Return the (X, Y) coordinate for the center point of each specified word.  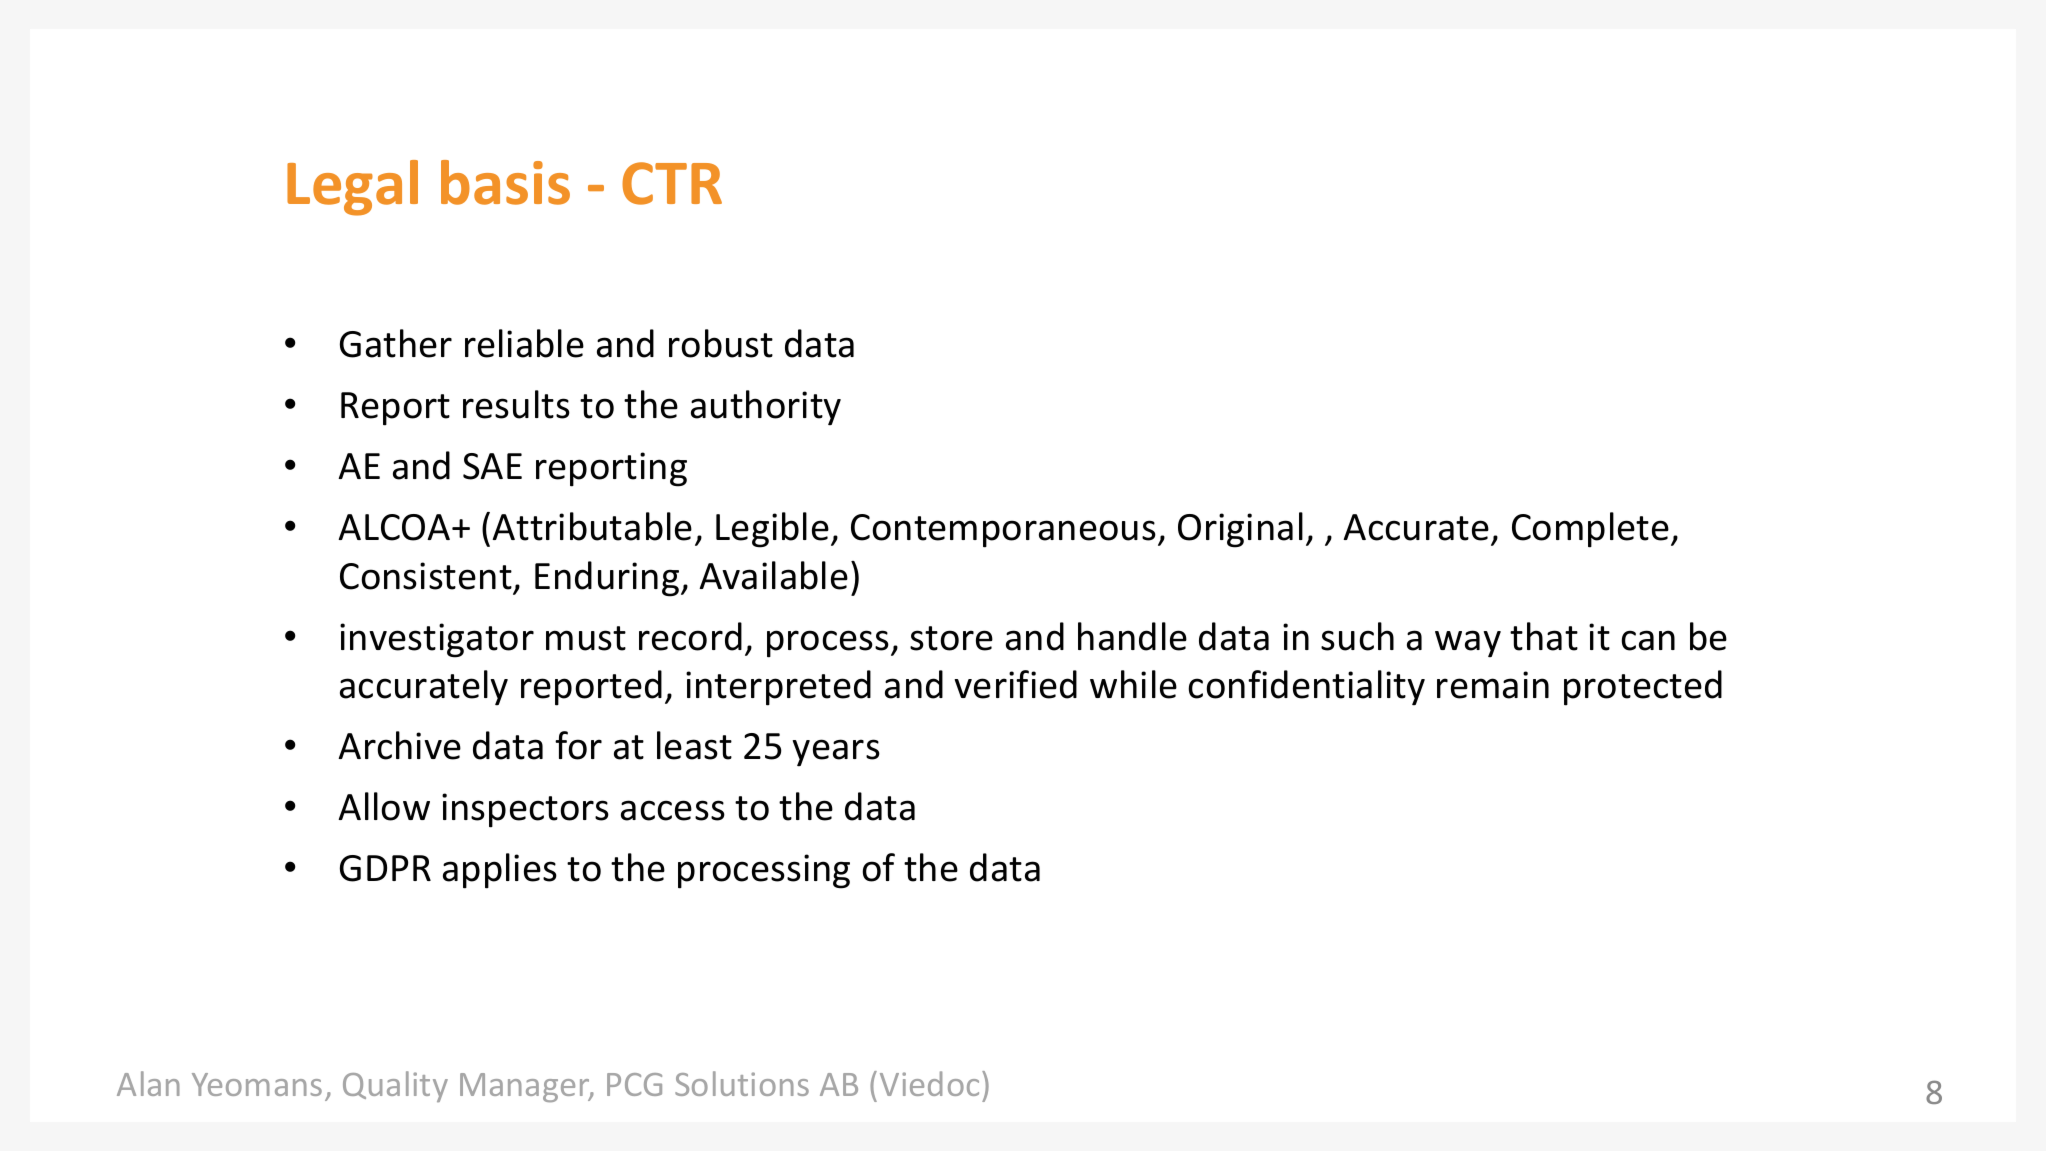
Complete (1590, 530)
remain (1493, 685)
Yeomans (257, 1084)
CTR (672, 183)
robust (721, 343)
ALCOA (395, 527)
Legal (352, 188)
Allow (384, 806)
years (836, 753)
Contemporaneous (1003, 531)
